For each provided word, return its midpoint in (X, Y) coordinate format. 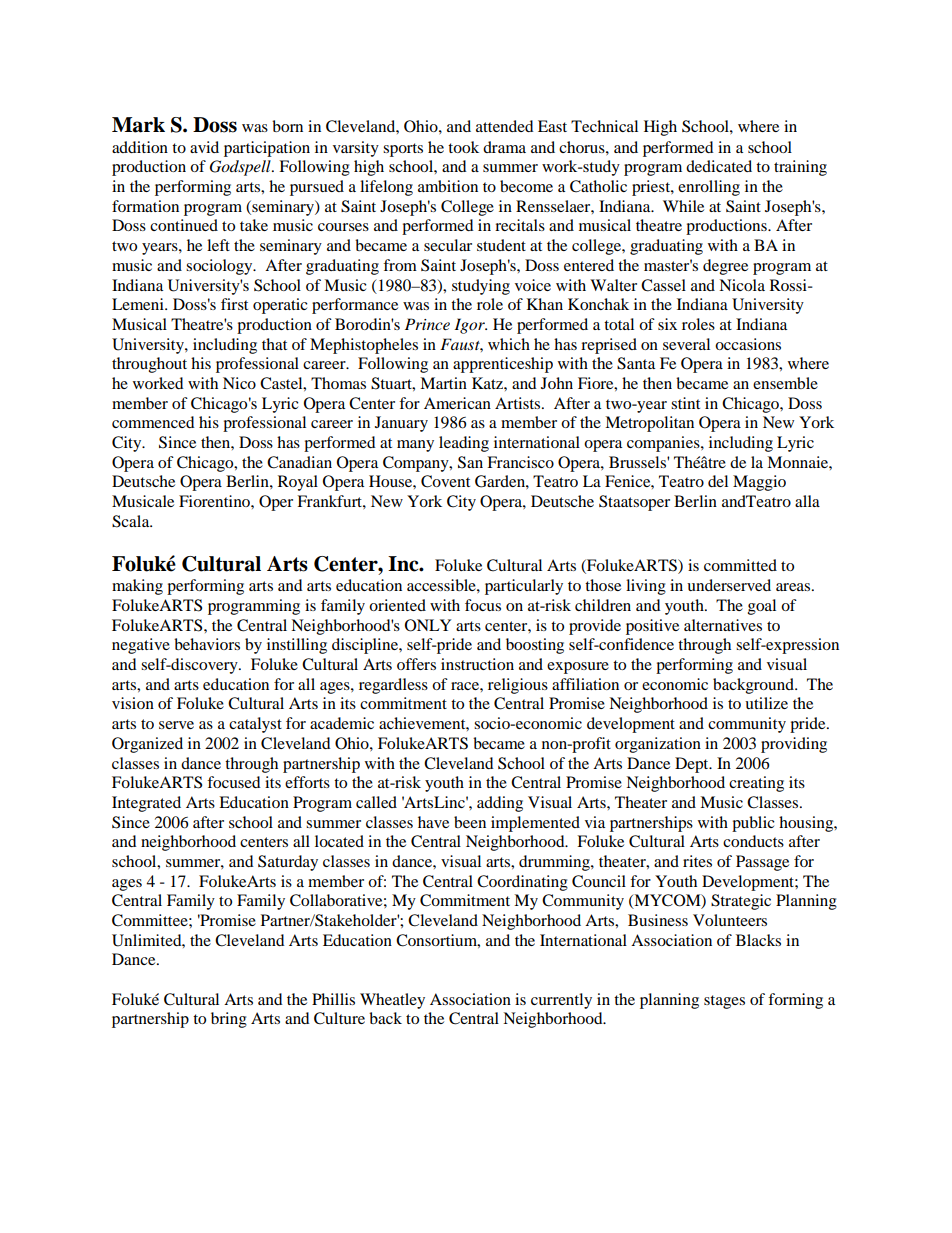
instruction (477, 664)
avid (204, 147)
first (234, 304)
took (463, 147)
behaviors (207, 644)
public (753, 824)
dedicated (719, 166)
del (718, 481)
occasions (748, 344)
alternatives (723, 625)
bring (229, 1020)
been (470, 822)
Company (417, 464)
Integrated (146, 804)
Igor (471, 326)
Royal (298, 483)
